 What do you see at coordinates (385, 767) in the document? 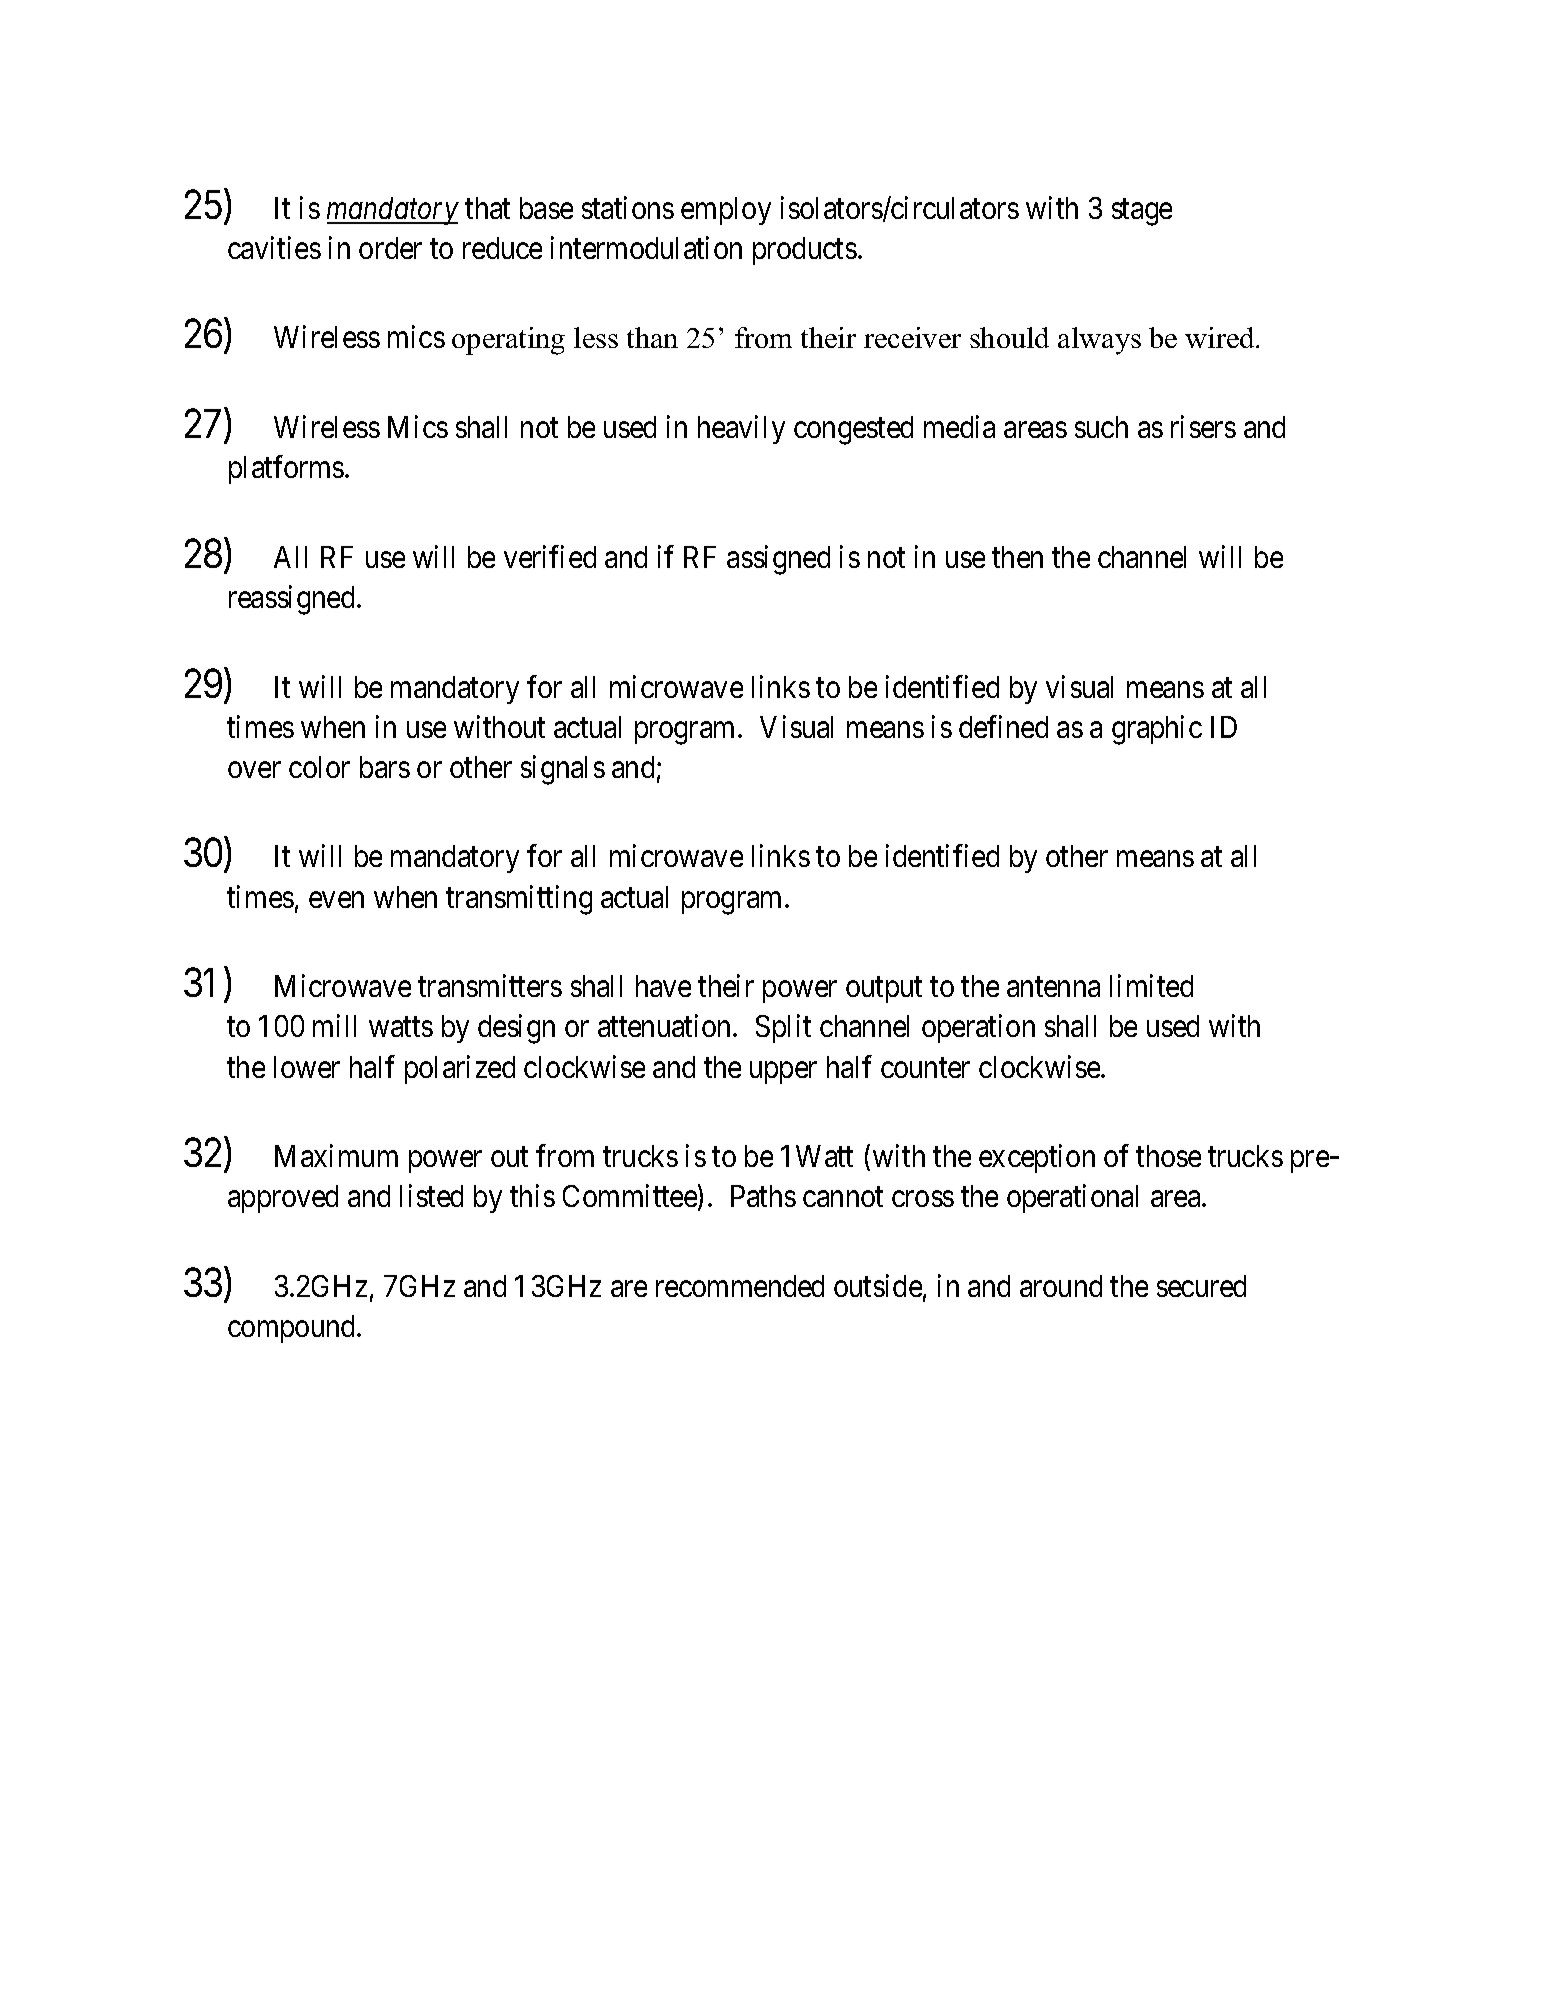
I see `bars` at bounding box center [385, 767].
